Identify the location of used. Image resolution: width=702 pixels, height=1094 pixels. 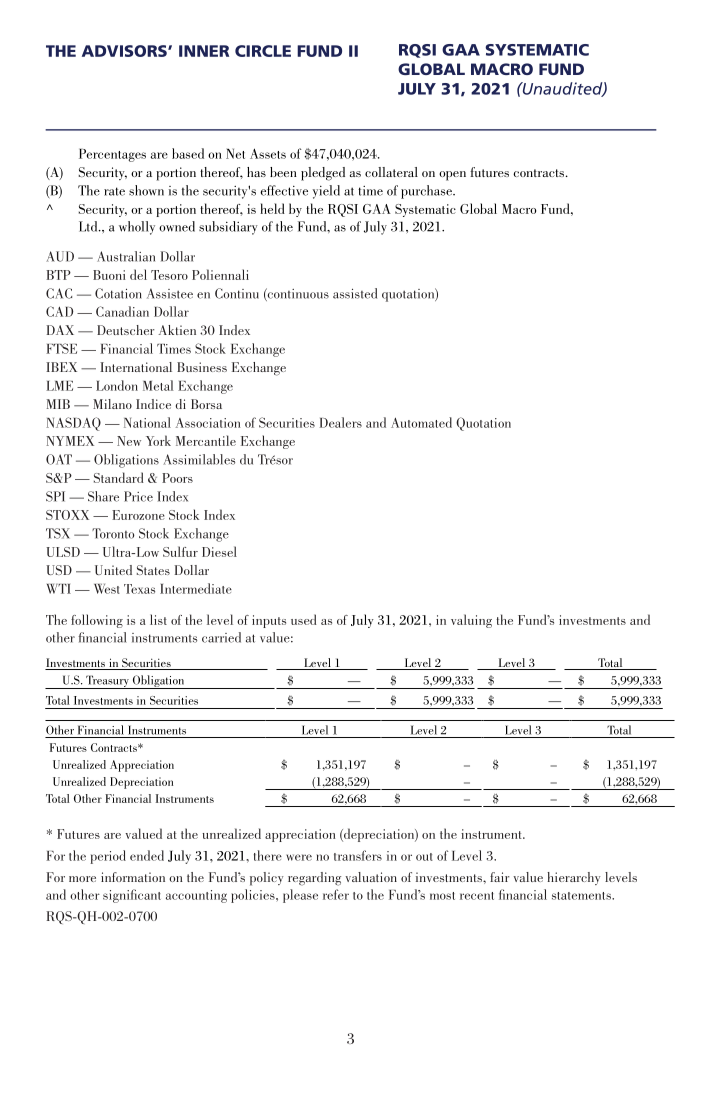
(303, 619).
